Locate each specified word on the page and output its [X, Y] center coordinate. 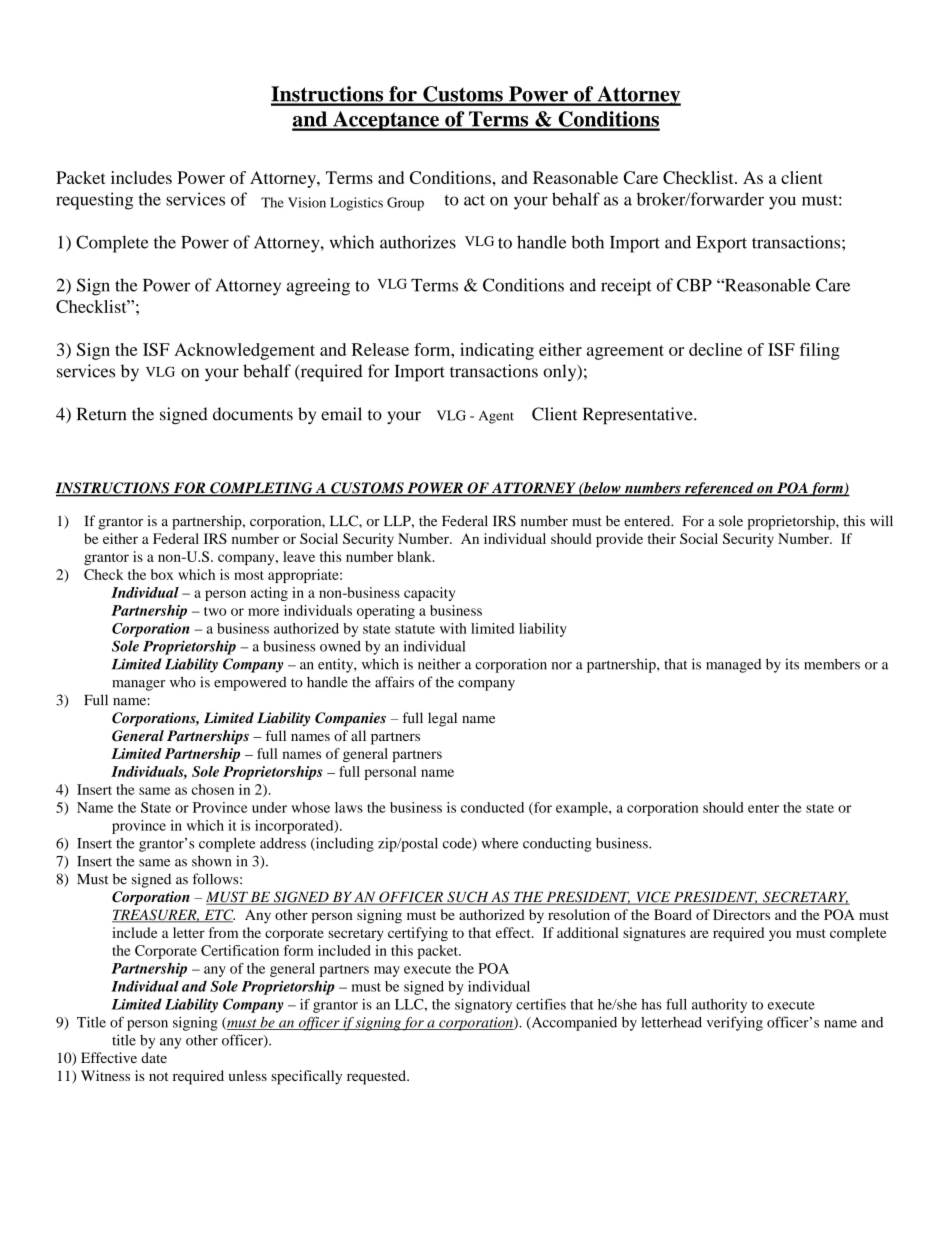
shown [211, 861]
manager [138, 685]
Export [721, 244]
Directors [741, 914]
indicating [497, 351]
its [792, 664]
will [881, 520]
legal [442, 719]
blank [415, 556]
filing [819, 351]
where [499, 843]
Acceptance [386, 121]
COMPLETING [261, 489]
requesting [94, 201]
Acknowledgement [244, 351]
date [154, 1057]
